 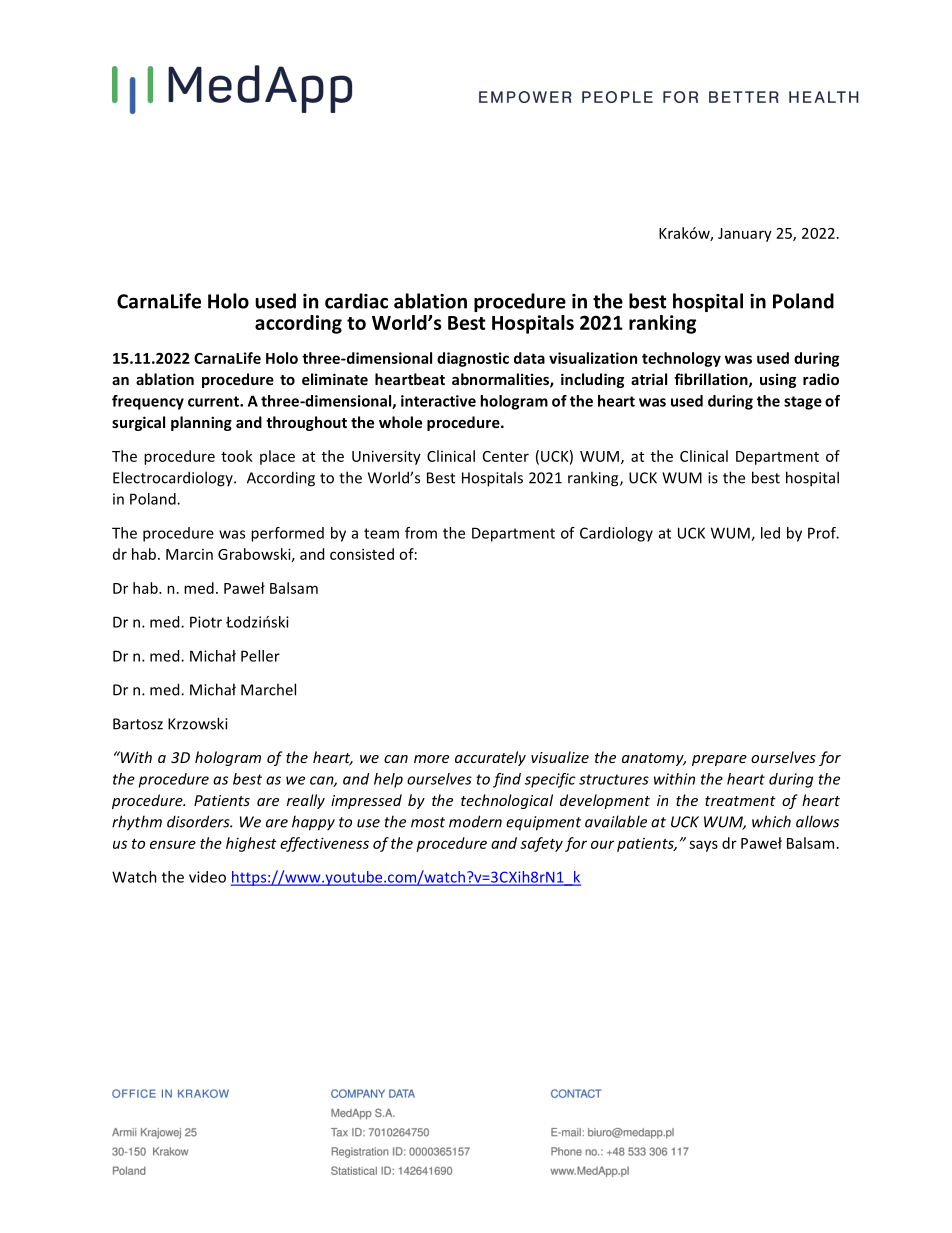 I want to click on led, so click(x=770, y=533).
